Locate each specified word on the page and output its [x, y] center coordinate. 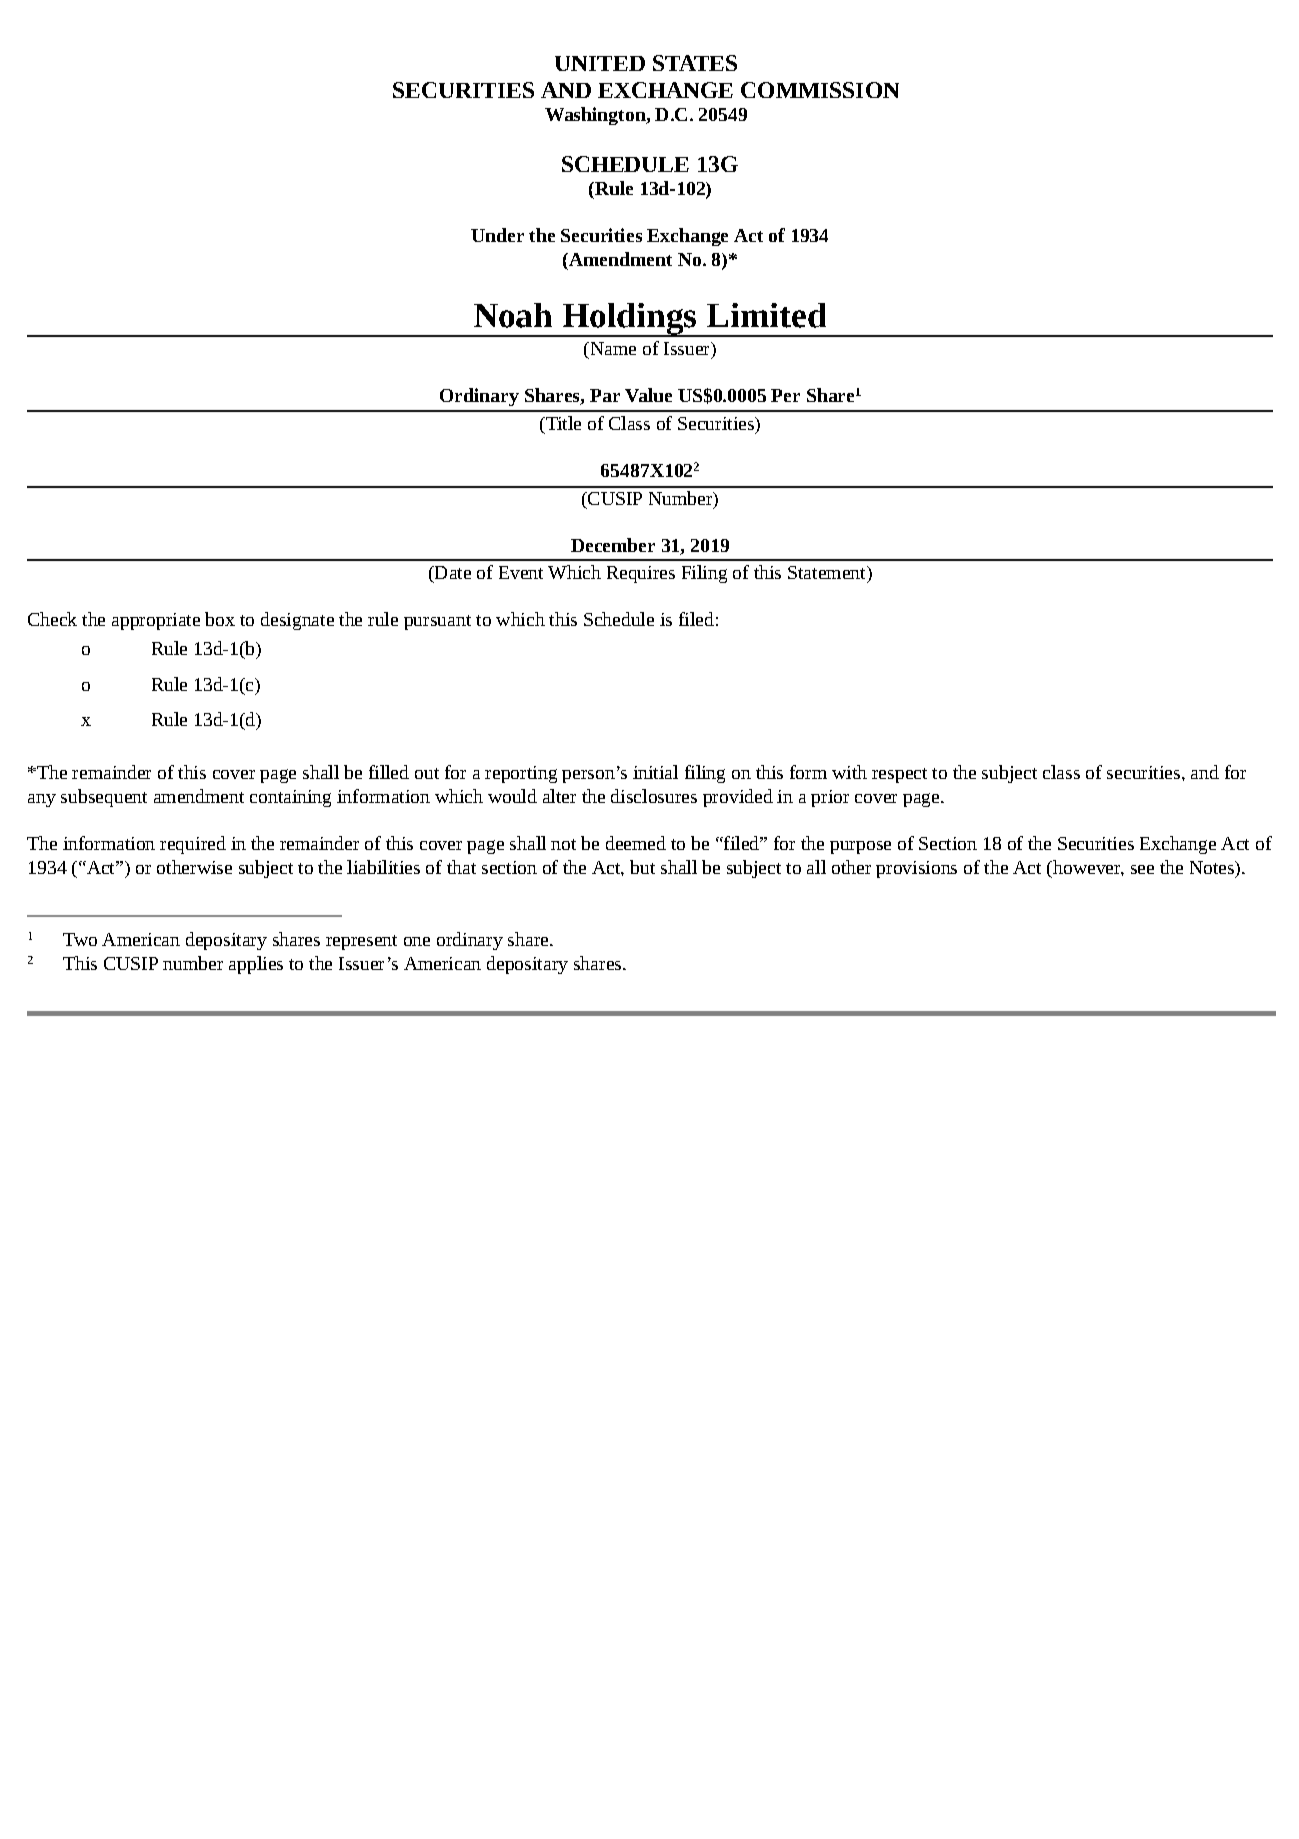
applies [256, 965]
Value [648, 395]
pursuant [437, 622]
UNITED [600, 63]
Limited [766, 315]
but [642, 867]
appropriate [156, 621]
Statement [828, 572]
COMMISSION [820, 90]
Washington [596, 116]
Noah [513, 315]
